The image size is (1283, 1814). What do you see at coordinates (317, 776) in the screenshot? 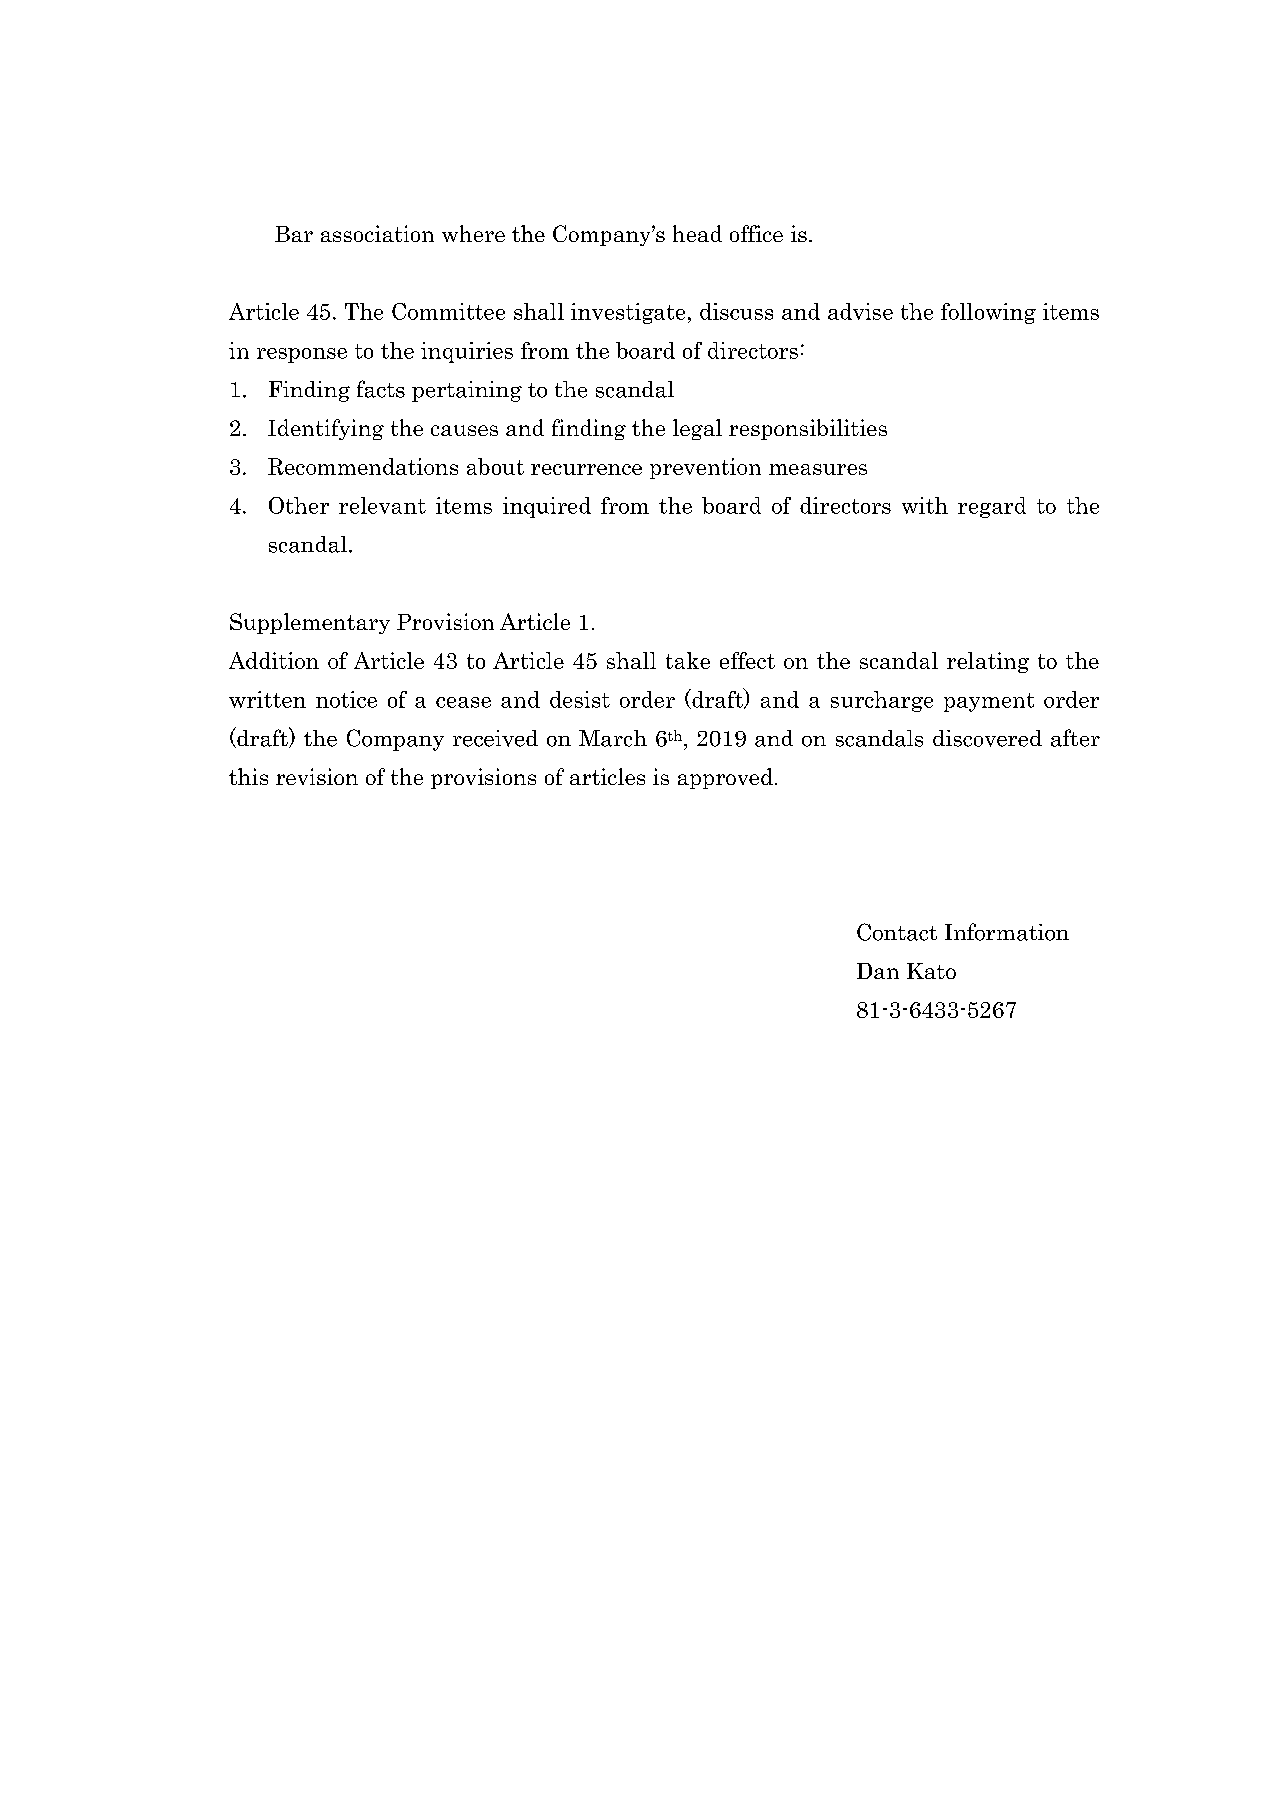
I see `revision` at bounding box center [317, 776].
